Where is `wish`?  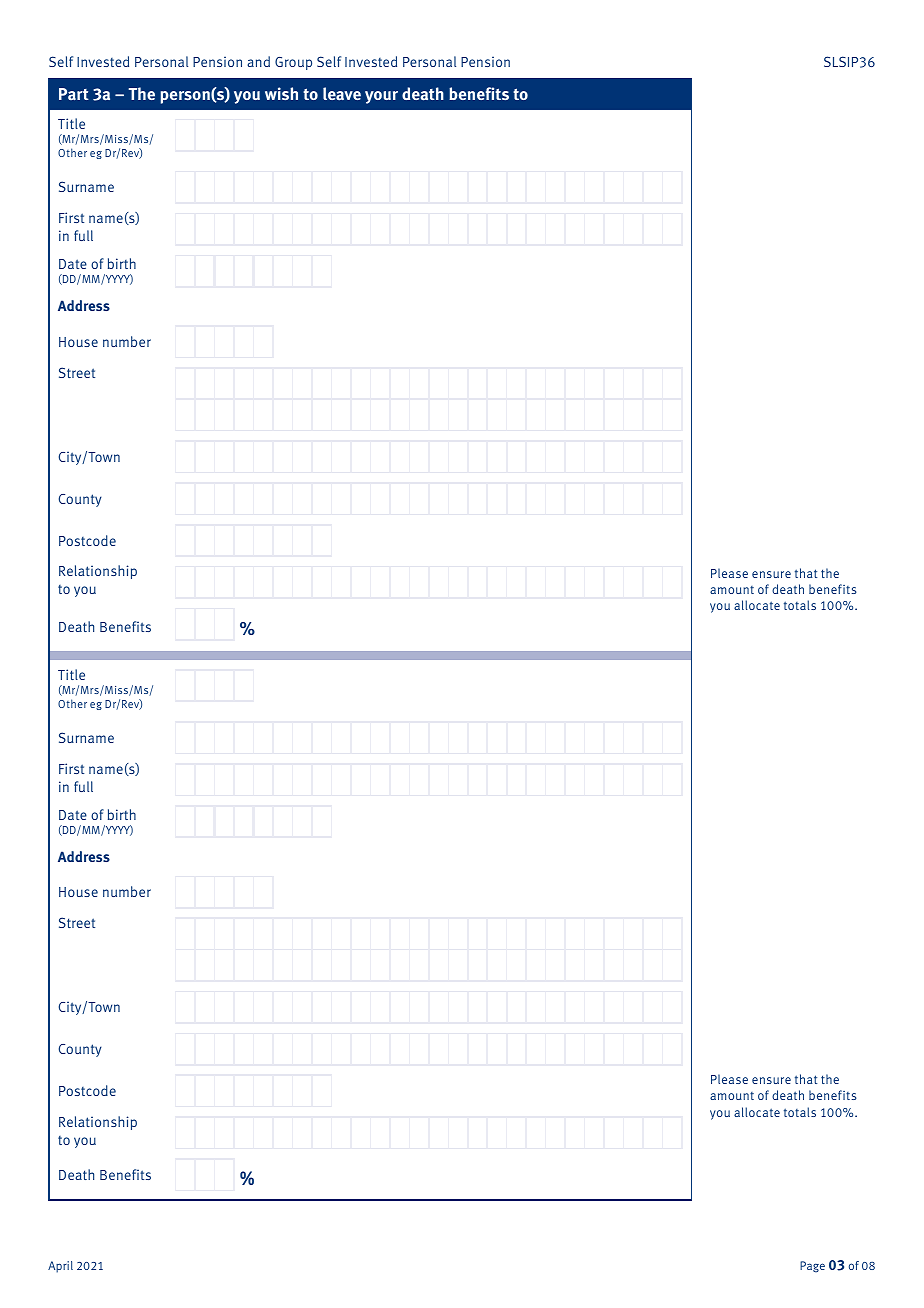
wish is located at coordinates (281, 93).
